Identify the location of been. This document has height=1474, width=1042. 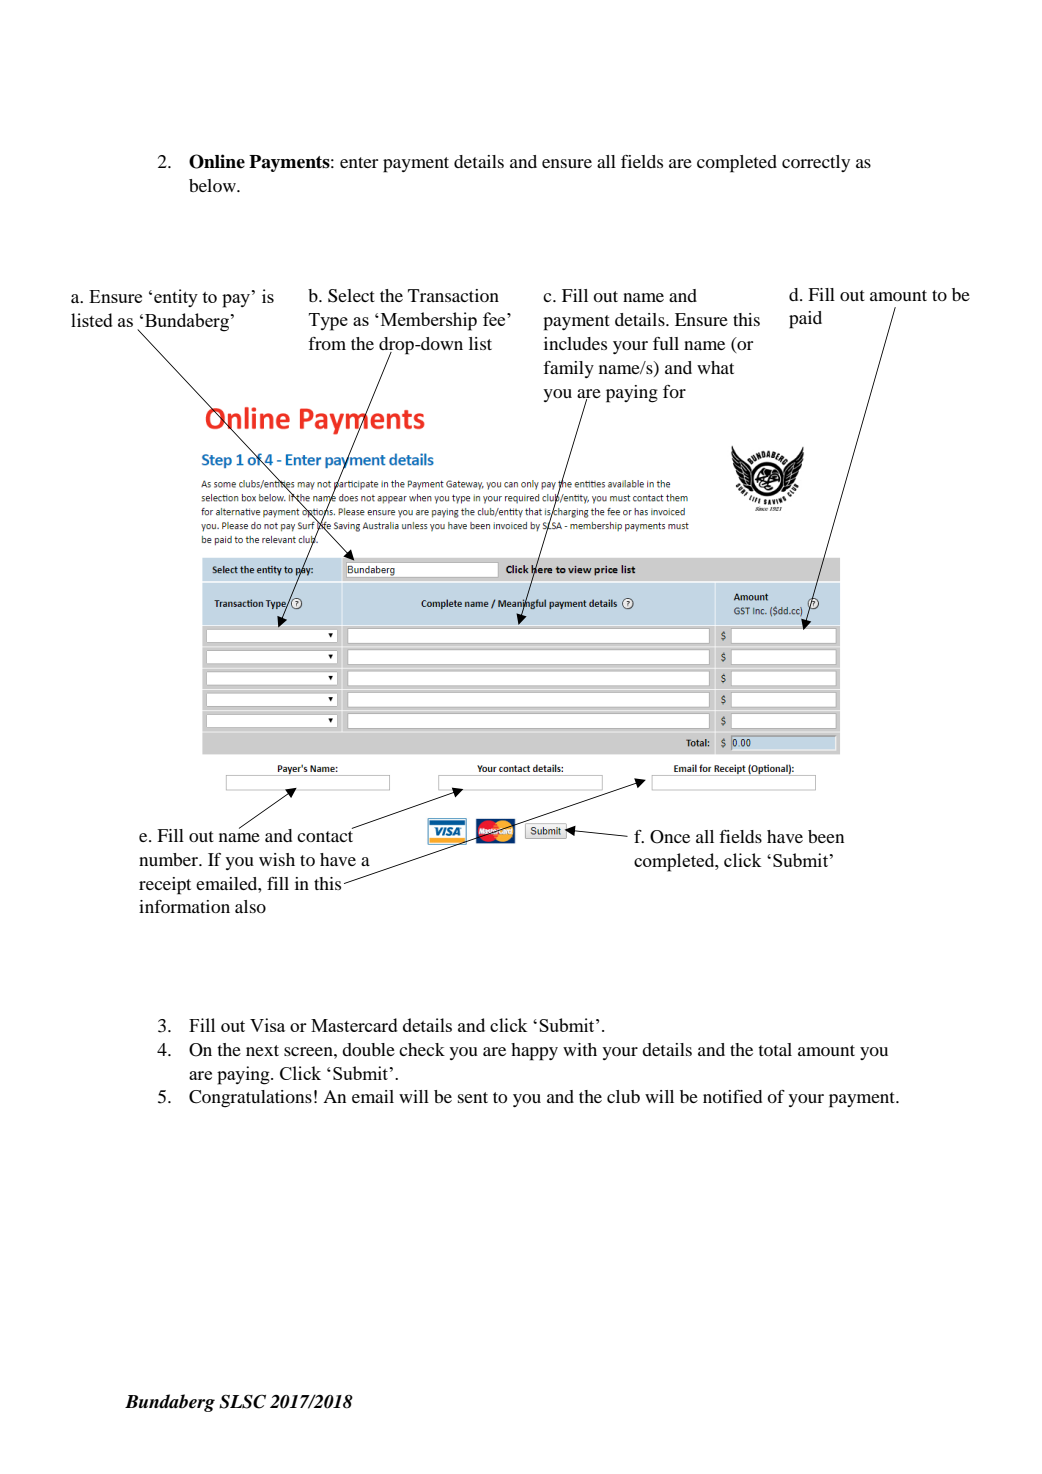
(826, 836).
